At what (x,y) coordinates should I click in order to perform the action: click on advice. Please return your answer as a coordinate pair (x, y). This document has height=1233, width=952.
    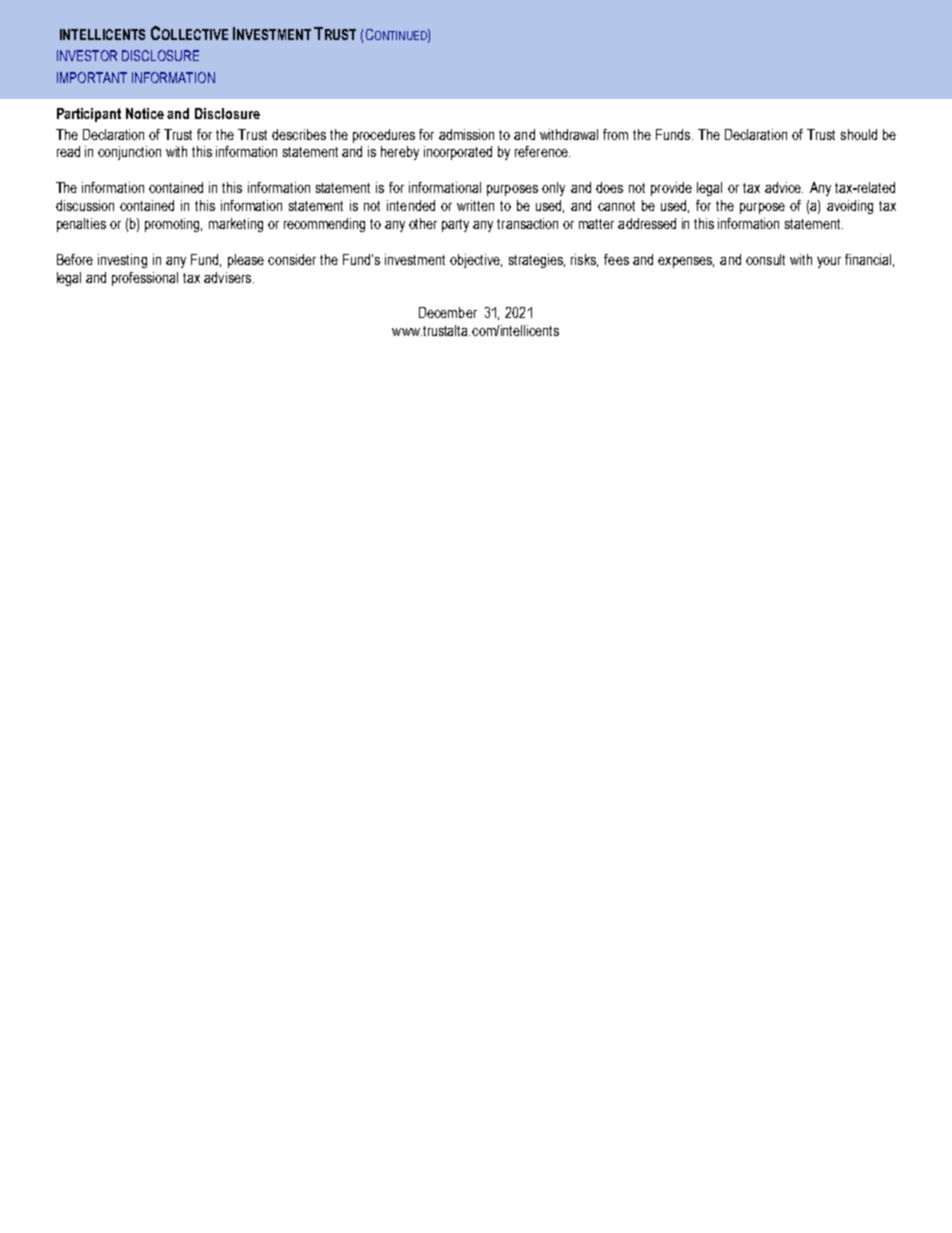
    Looking at the image, I should click on (784, 187).
